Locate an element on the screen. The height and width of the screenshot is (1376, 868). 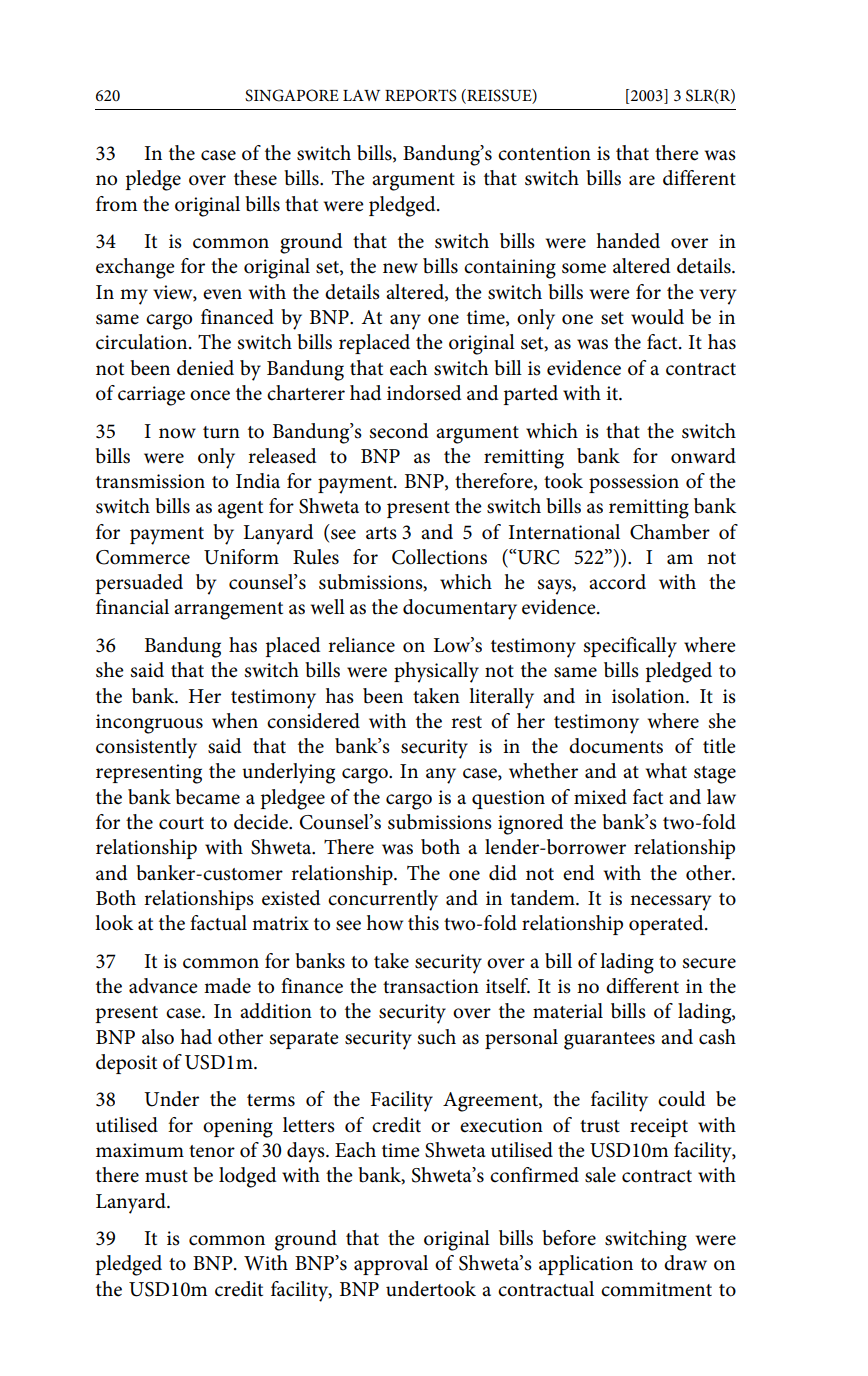
REPORTS is located at coordinates (421, 95).
